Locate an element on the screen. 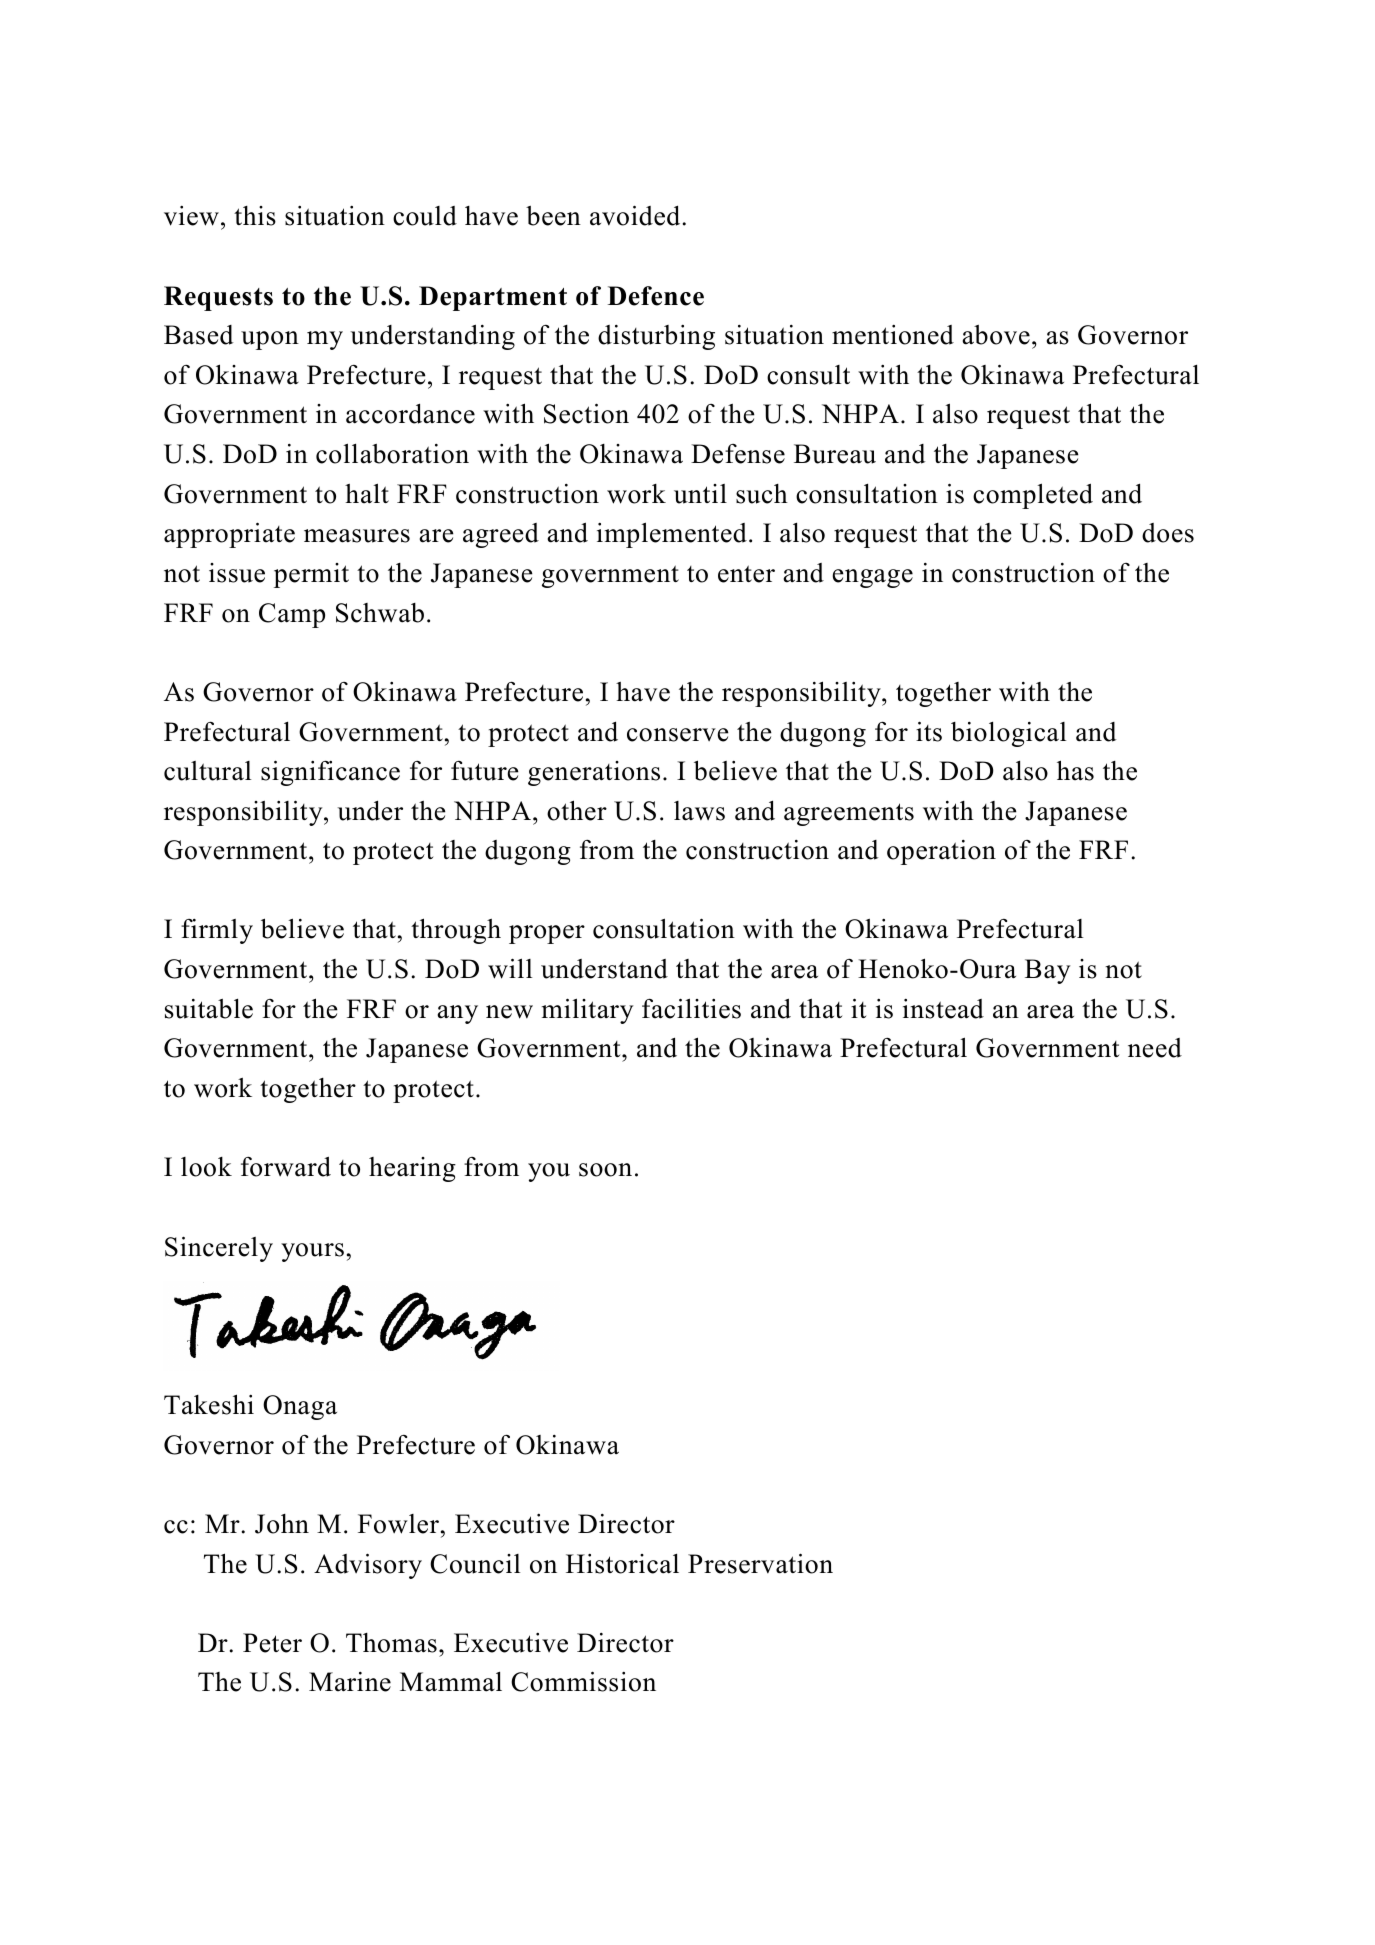 This screenshot has width=1375, height=1945. Defence is located at coordinates (656, 296).
